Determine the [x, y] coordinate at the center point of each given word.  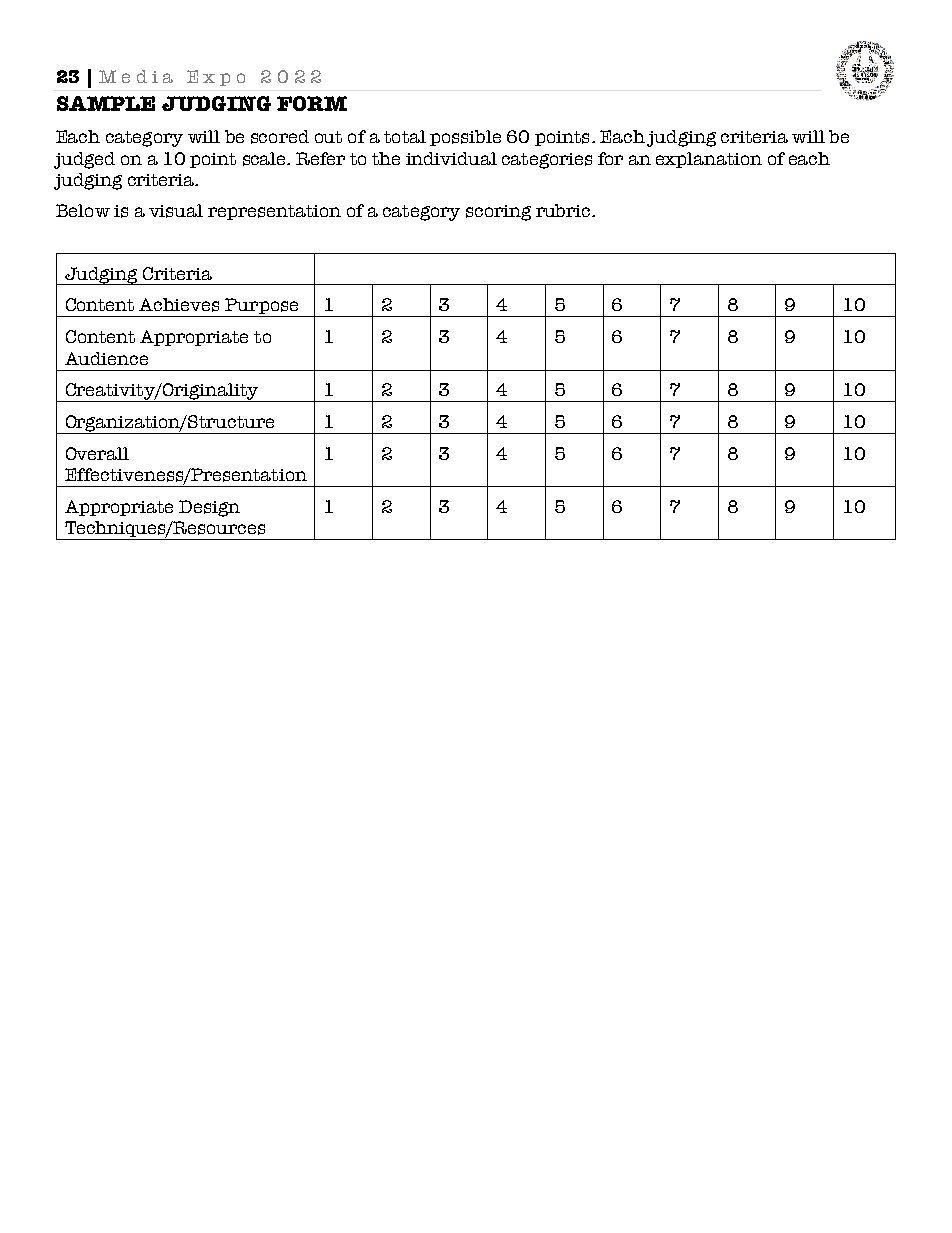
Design [209, 508]
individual [451, 158]
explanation [709, 160]
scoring [498, 213]
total [405, 136]
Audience [106, 358]
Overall [97, 453]
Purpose [262, 307]
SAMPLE [106, 103]
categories [547, 161]
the [386, 158]
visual [176, 211]
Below [83, 210]
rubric [564, 210]
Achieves [179, 305]
